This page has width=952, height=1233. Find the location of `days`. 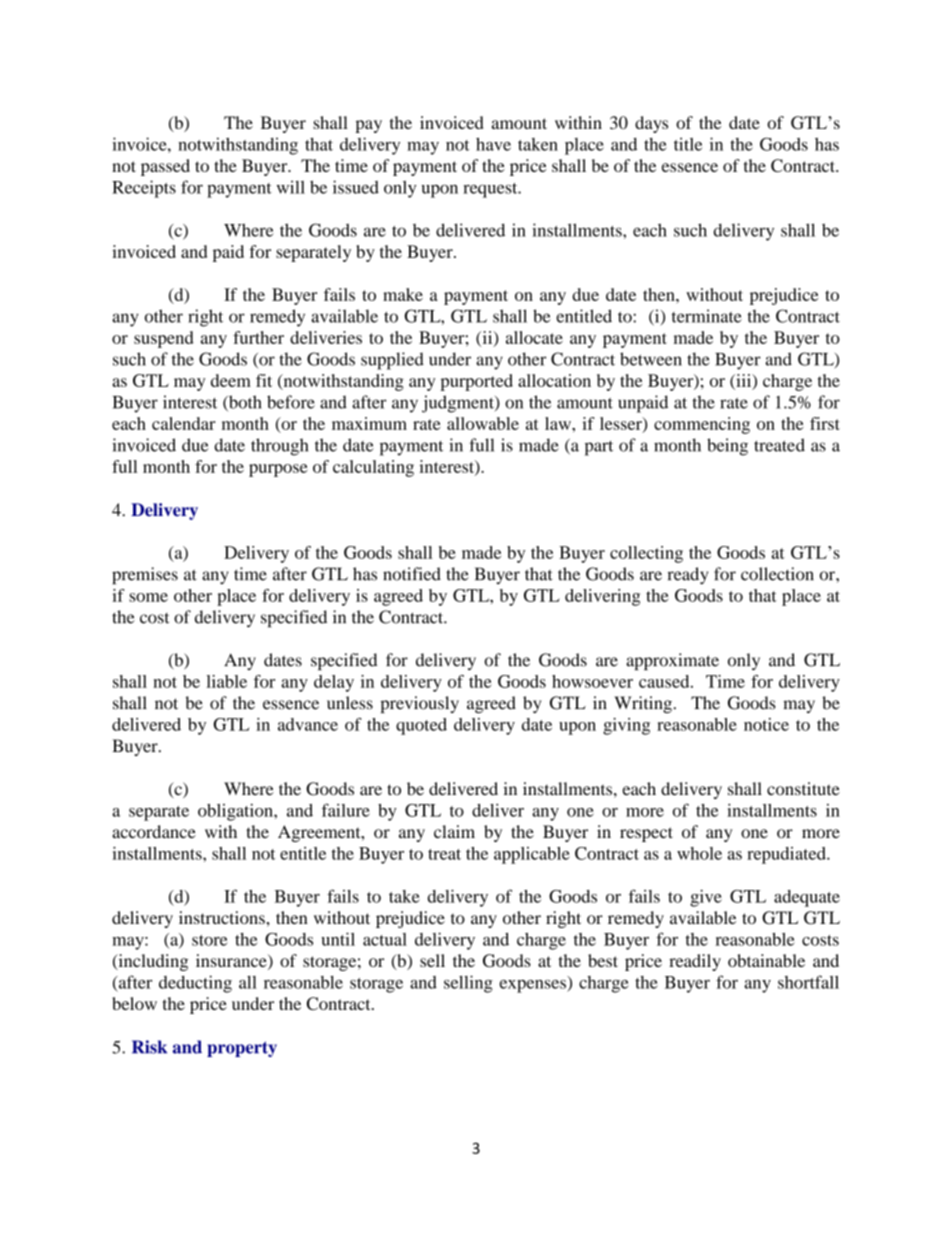

days is located at coordinates (651, 124).
